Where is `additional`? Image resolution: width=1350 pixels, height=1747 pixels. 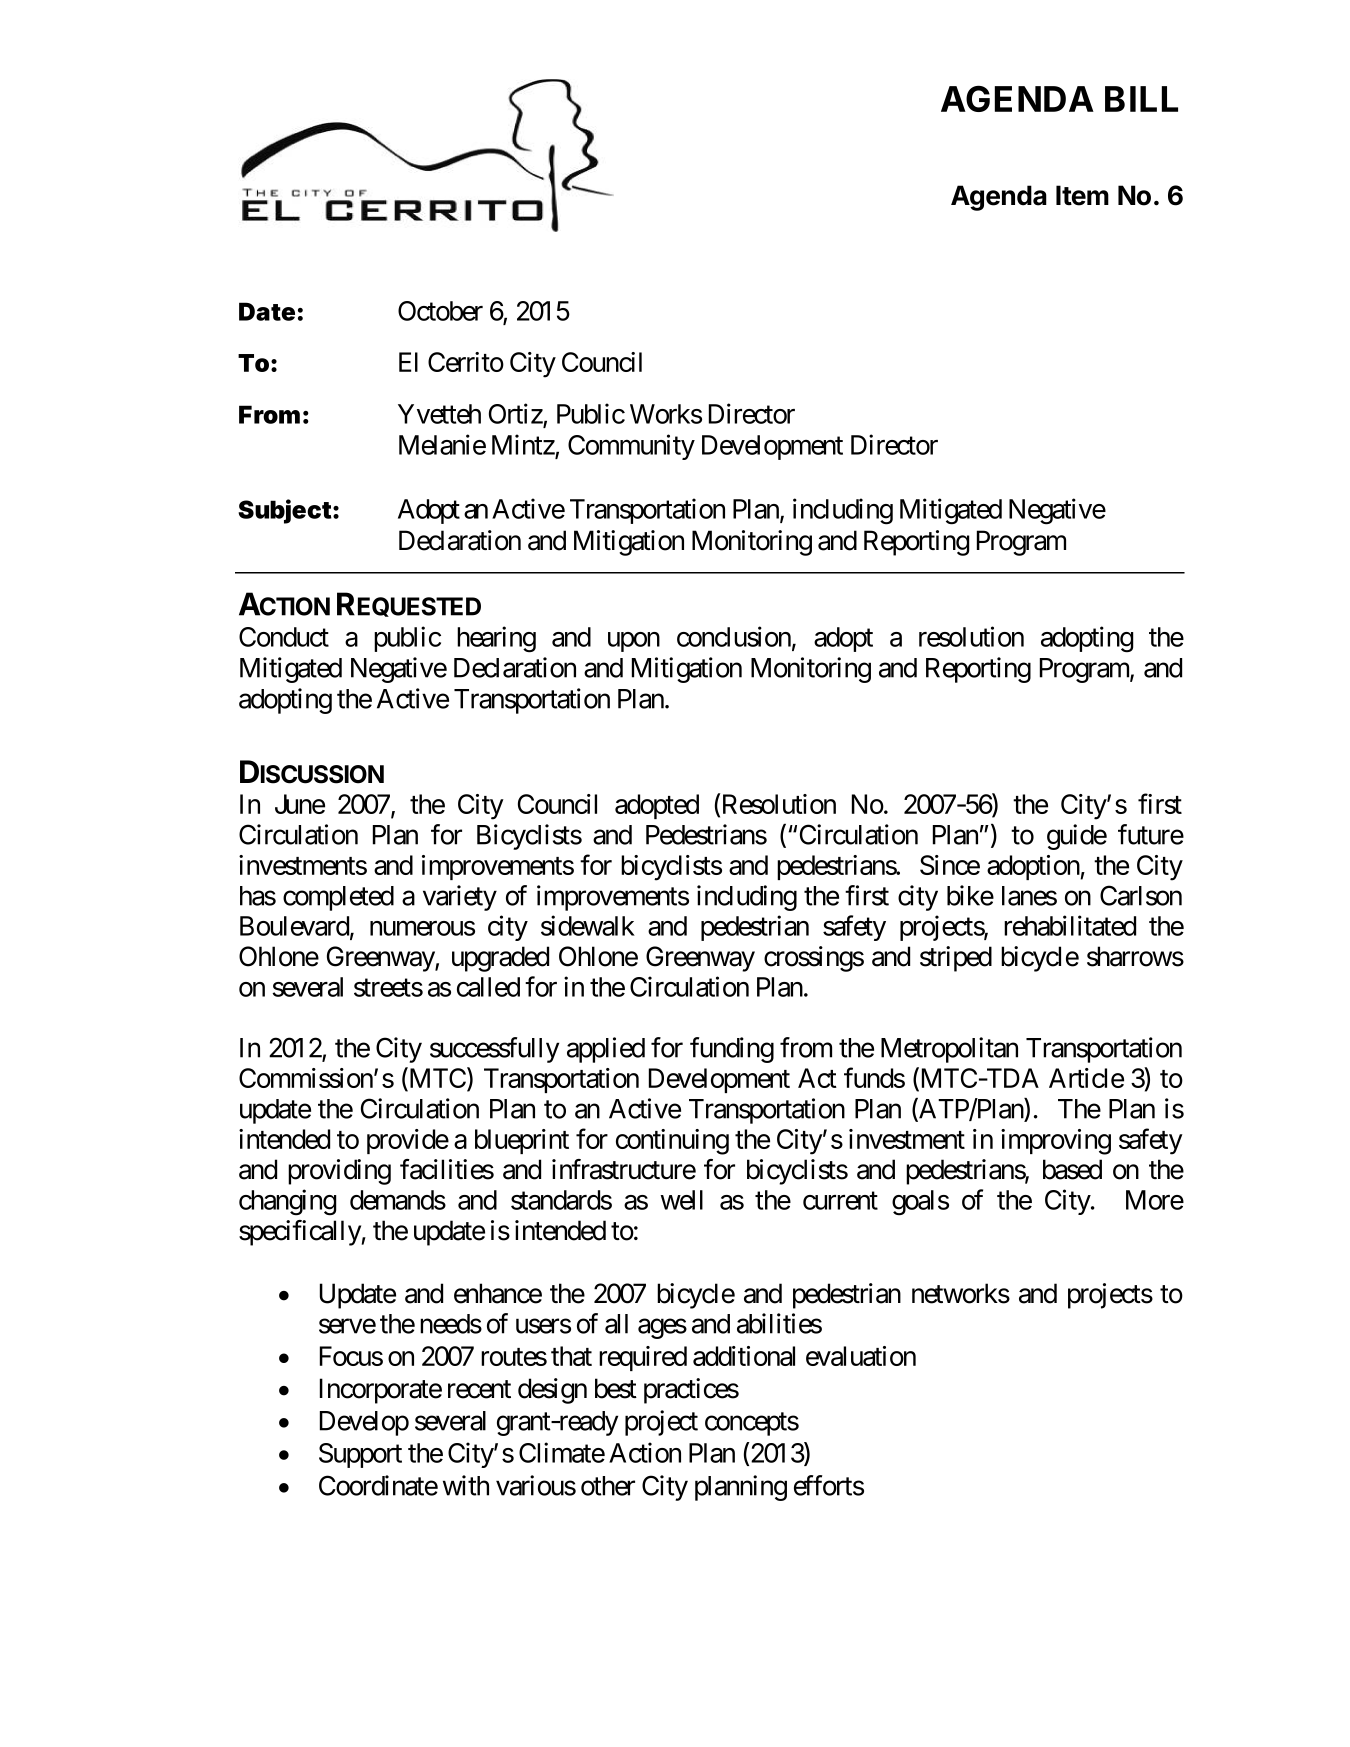 additional is located at coordinates (744, 1356).
